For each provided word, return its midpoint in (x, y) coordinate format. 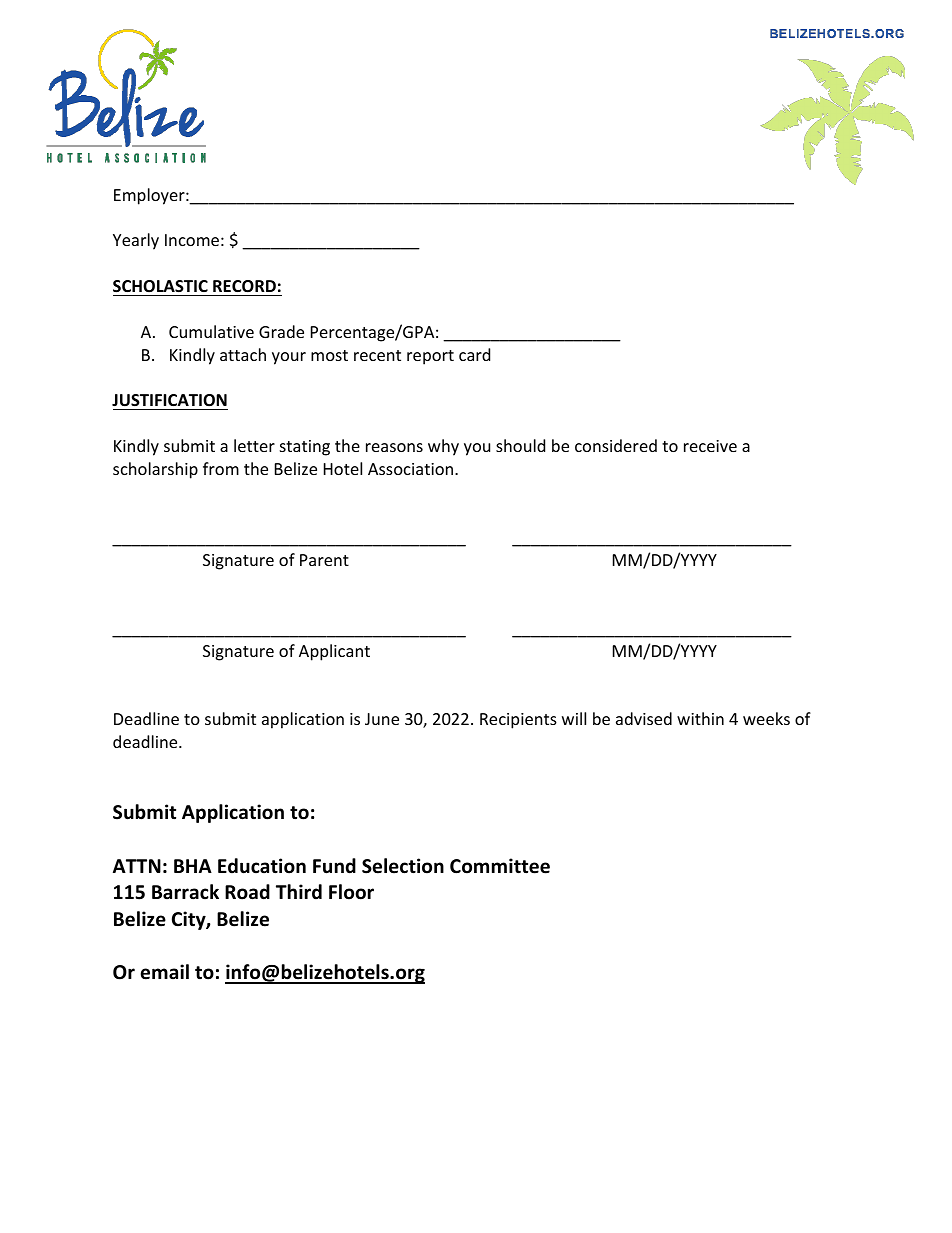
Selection (403, 866)
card (474, 354)
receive (710, 446)
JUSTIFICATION (170, 402)
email (165, 972)
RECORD (244, 288)
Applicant (334, 652)
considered (616, 445)
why (443, 447)
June (382, 719)
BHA (193, 866)
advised (644, 718)
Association (412, 469)
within (700, 718)
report (430, 357)
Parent (324, 560)
